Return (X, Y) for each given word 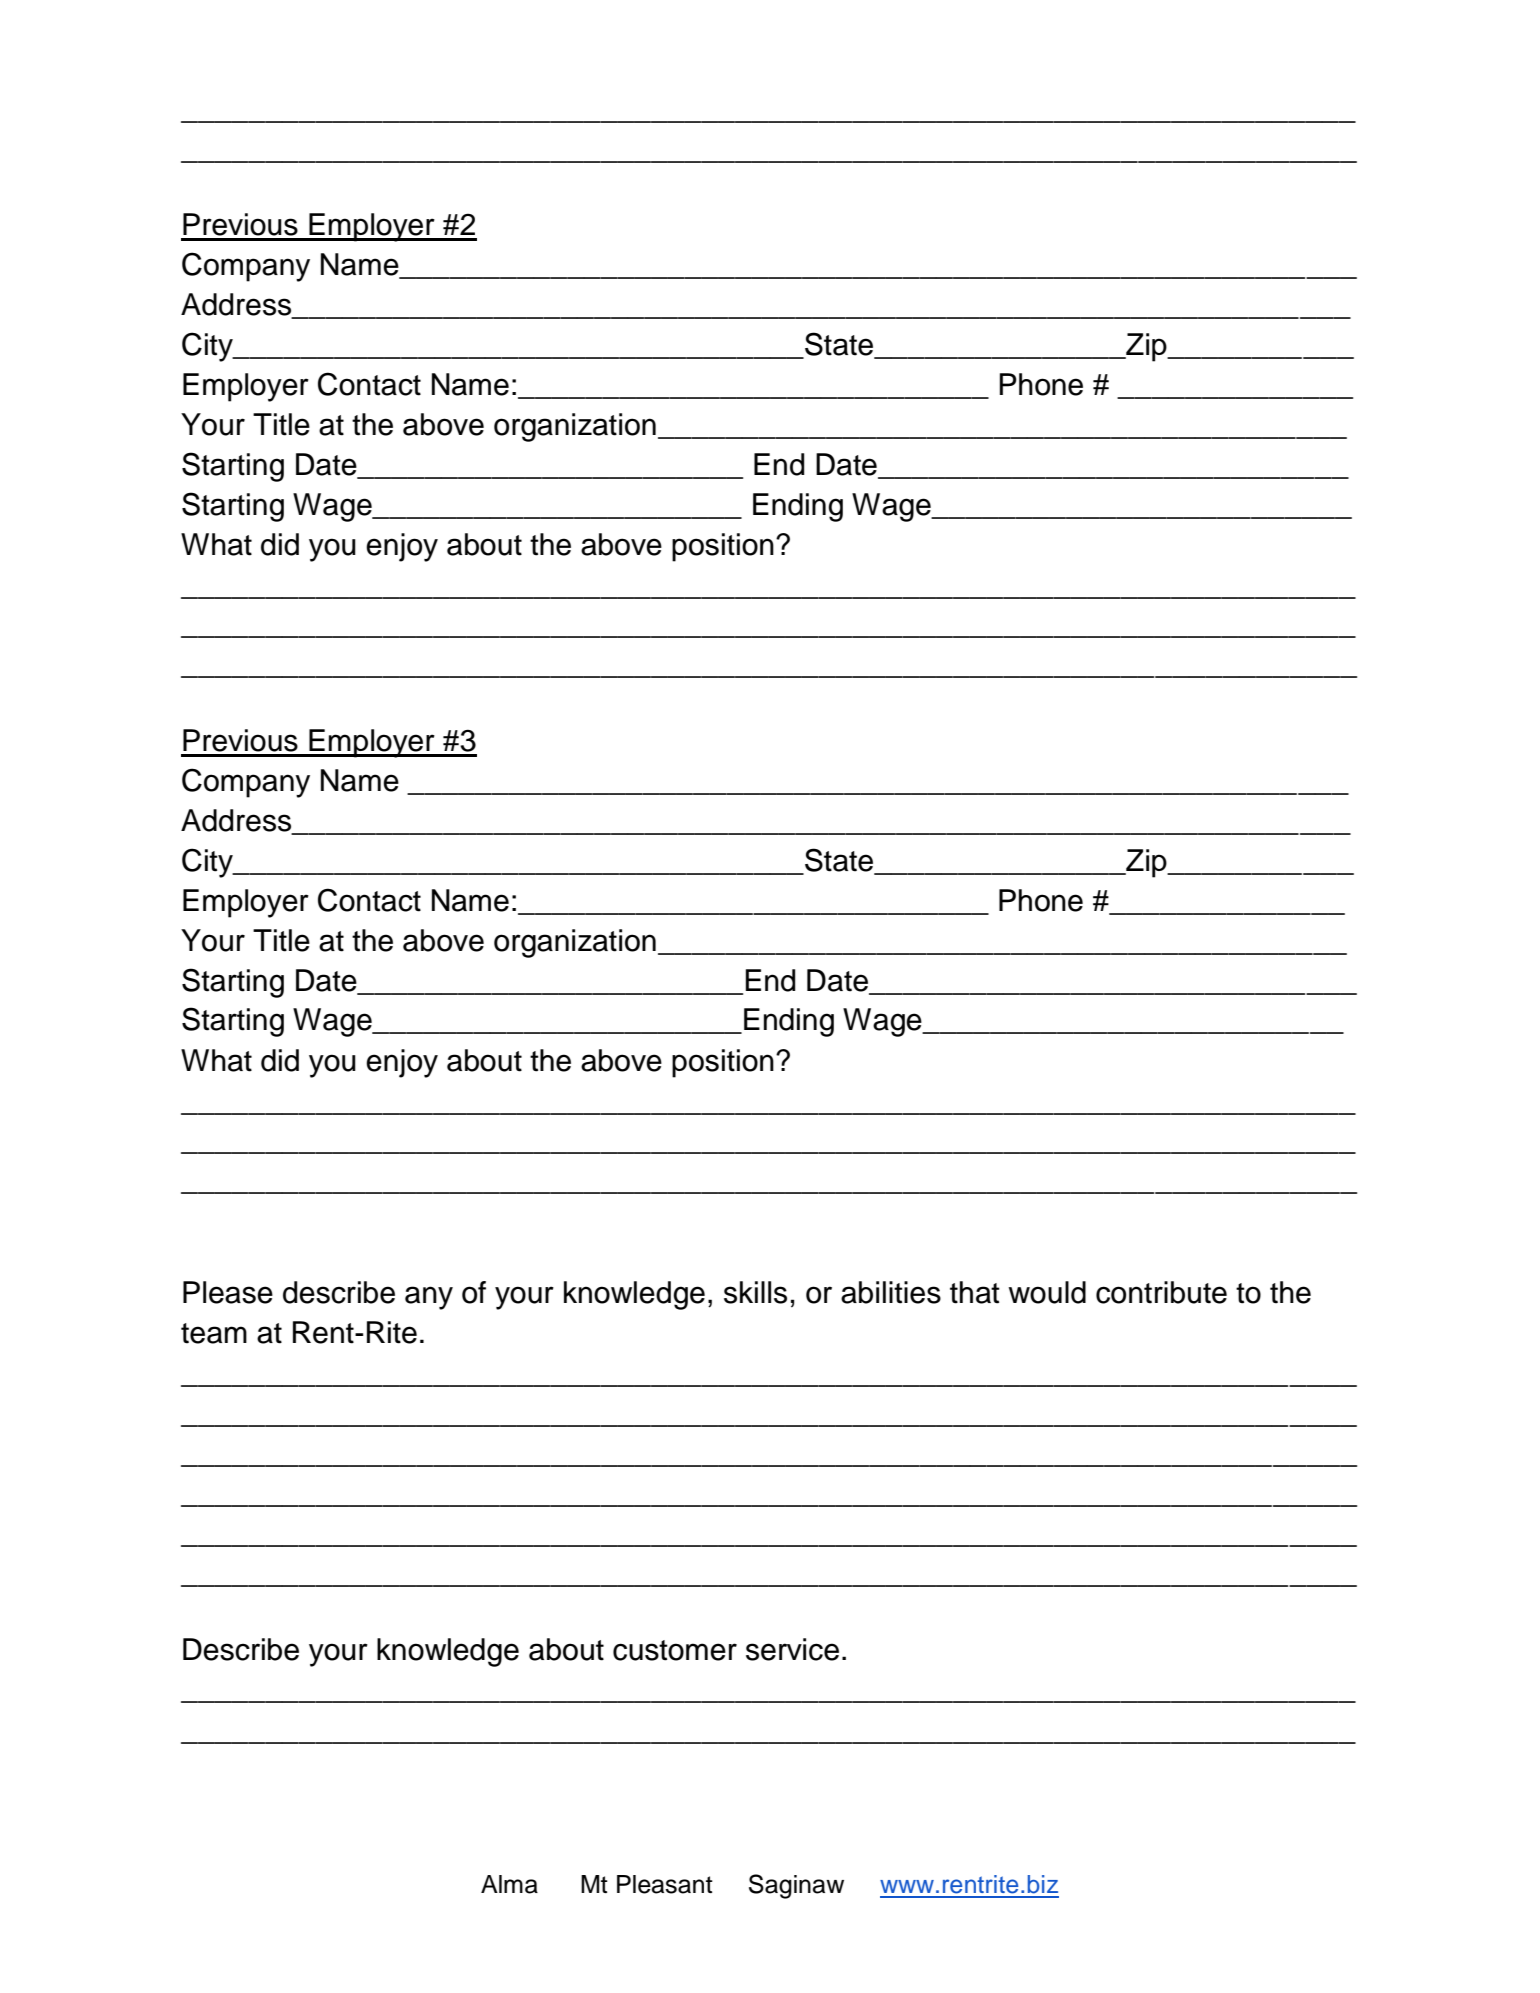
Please (228, 1292)
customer (675, 1650)
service (792, 1649)
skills (755, 1292)
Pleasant (665, 1884)
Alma (509, 1884)
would (1047, 1292)
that (975, 1292)
